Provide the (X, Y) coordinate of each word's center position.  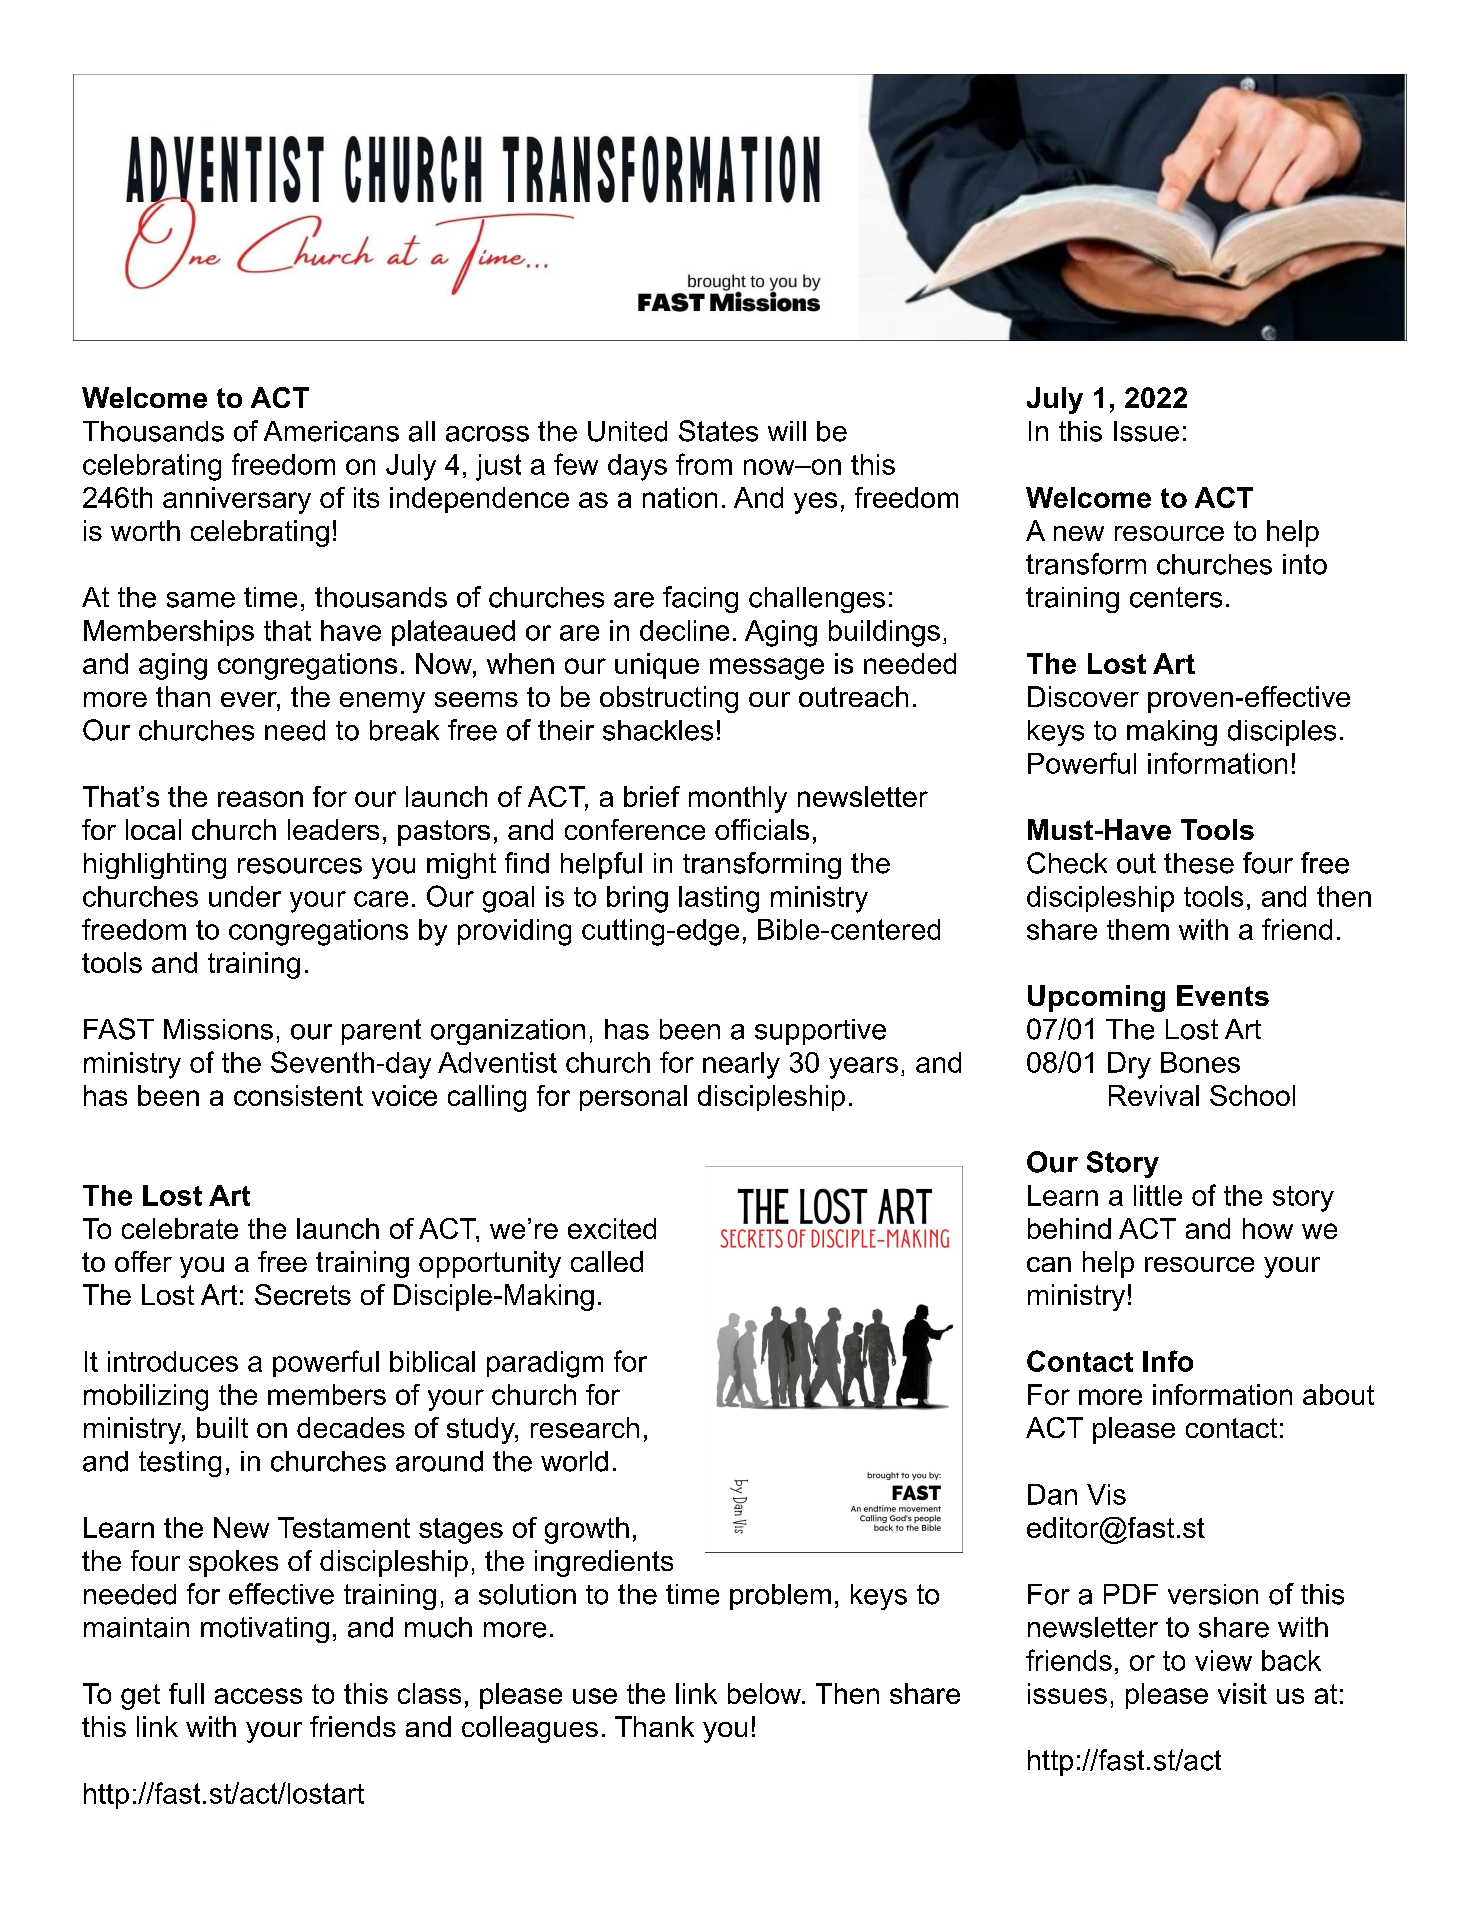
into (1305, 564)
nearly (741, 1065)
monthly (738, 799)
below (765, 1693)
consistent (298, 1095)
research (585, 1427)
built (222, 1427)
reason (260, 799)
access (258, 1696)
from (704, 464)
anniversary (237, 500)
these (1199, 863)
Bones (1200, 1062)
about (1338, 1394)
